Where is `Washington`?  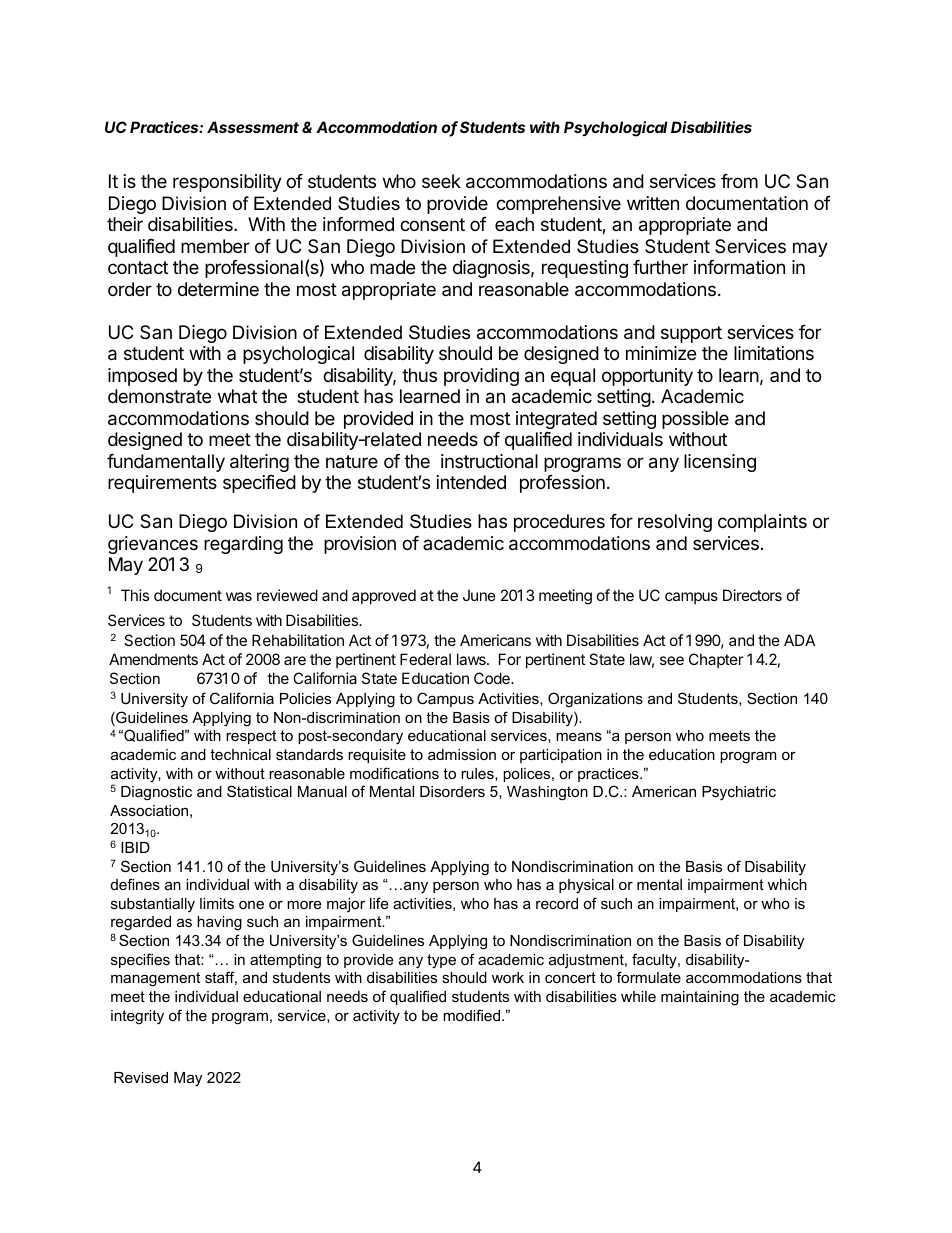
Washington is located at coordinates (547, 793).
